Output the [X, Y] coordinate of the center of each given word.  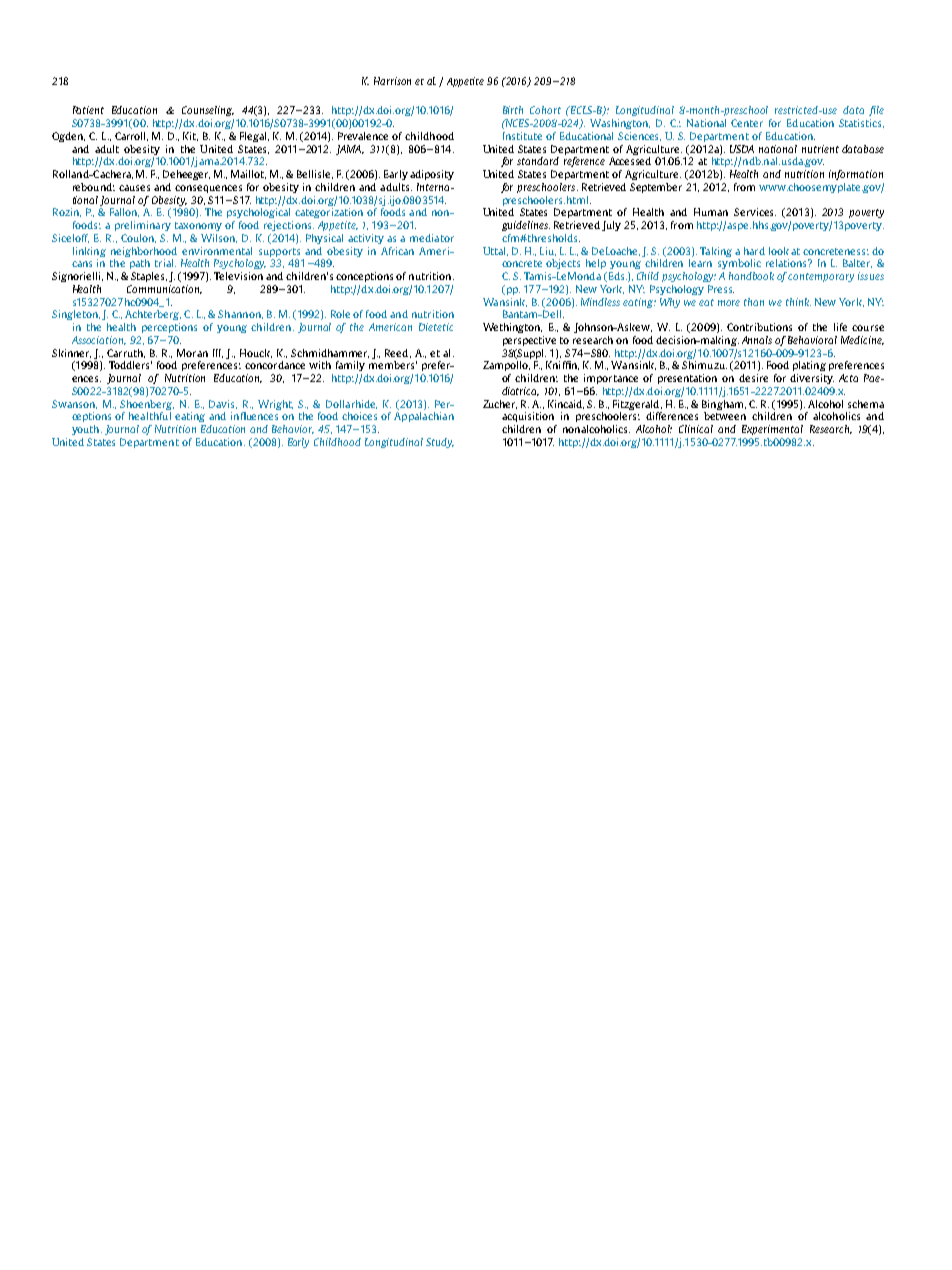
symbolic [739, 264]
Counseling [208, 111]
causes [134, 188]
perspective [529, 341]
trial [165, 263]
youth [87, 430]
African [397, 251]
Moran [192, 353]
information [856, 175]
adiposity [432, 175]
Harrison [392, 81]
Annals [757, 340]
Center [747, 123]
